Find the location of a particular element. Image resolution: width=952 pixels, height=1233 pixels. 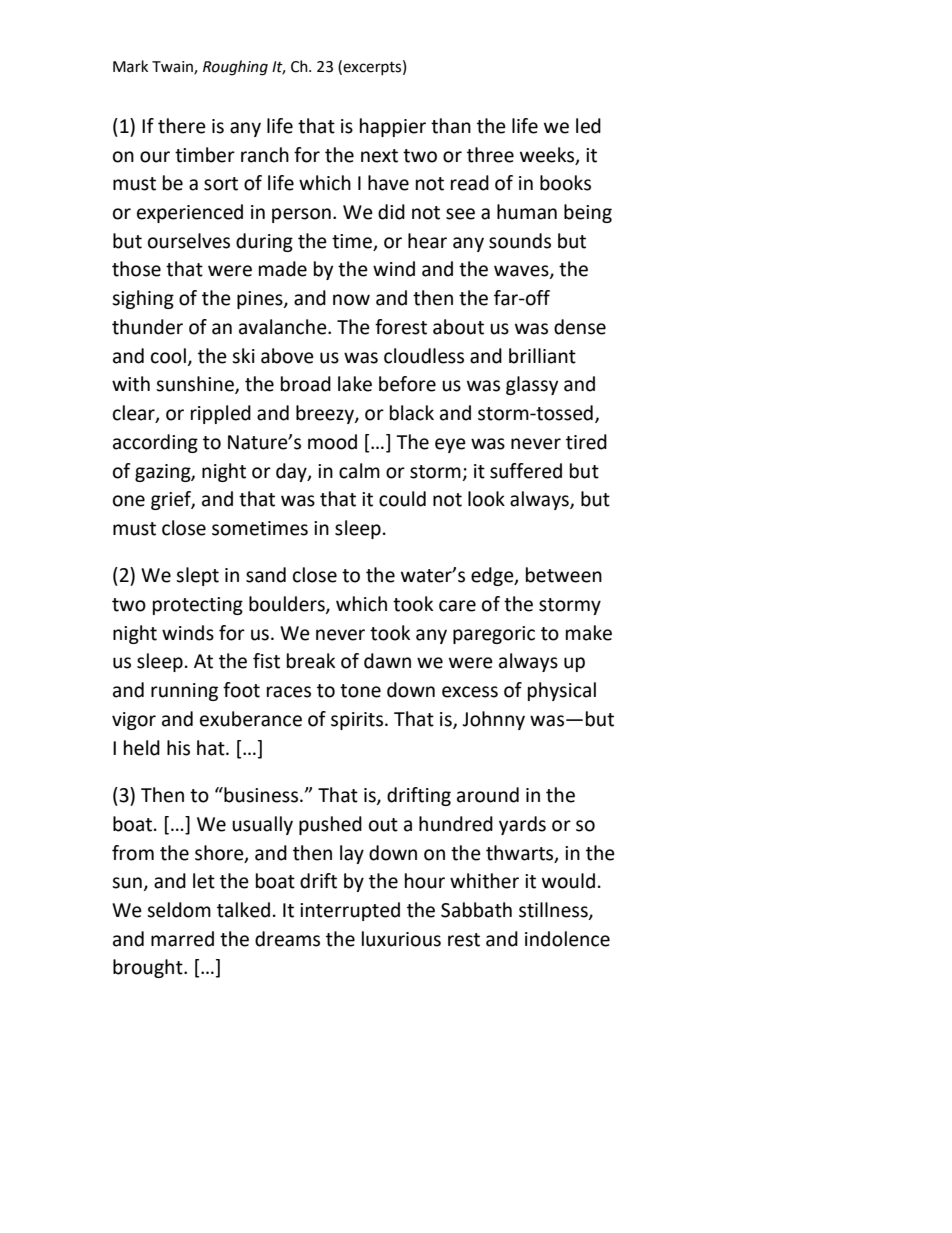

happier is located at coordinates (393, 127).
